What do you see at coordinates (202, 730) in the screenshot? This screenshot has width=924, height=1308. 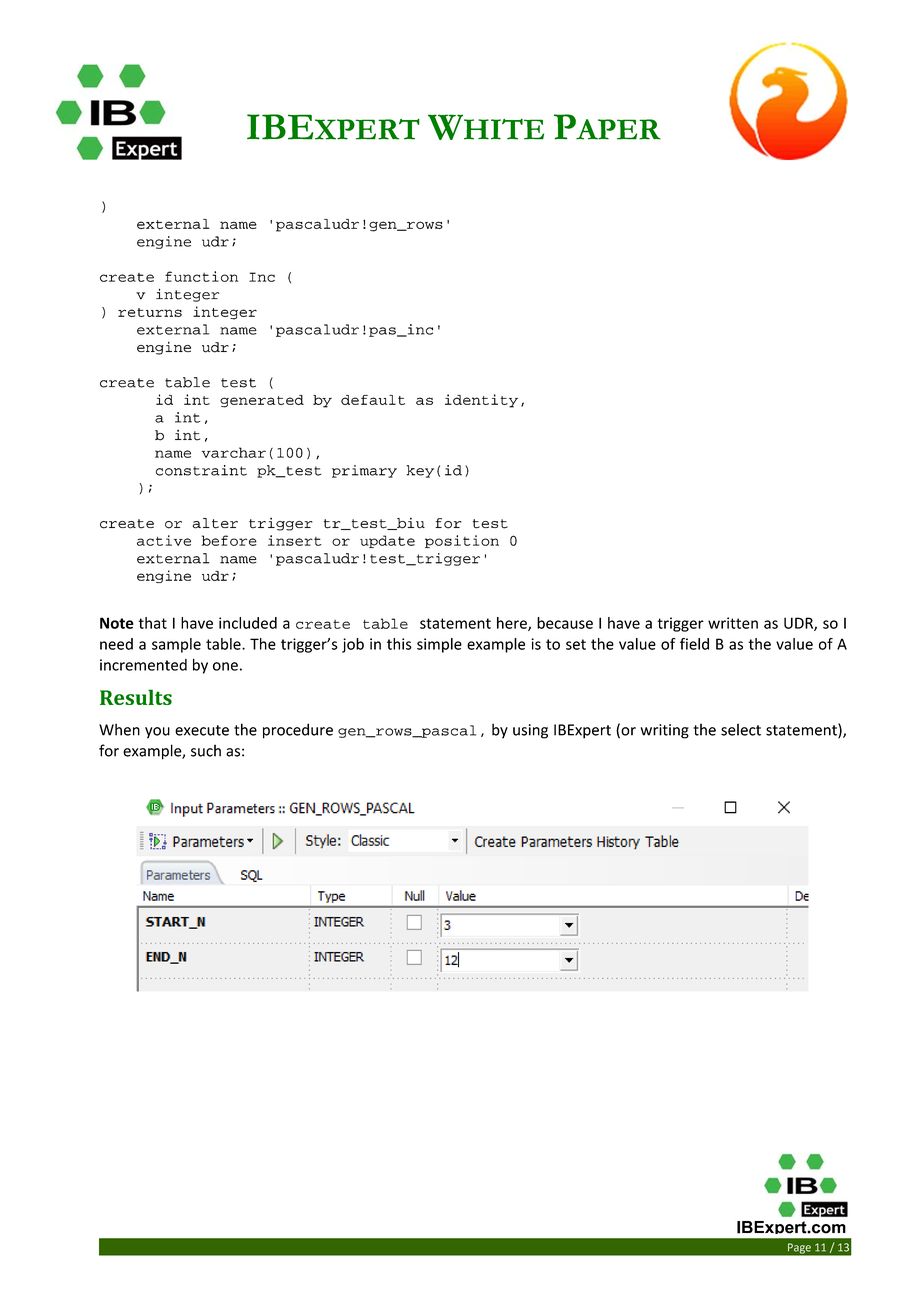 I see `execute` at bounding box center [202, 730].
